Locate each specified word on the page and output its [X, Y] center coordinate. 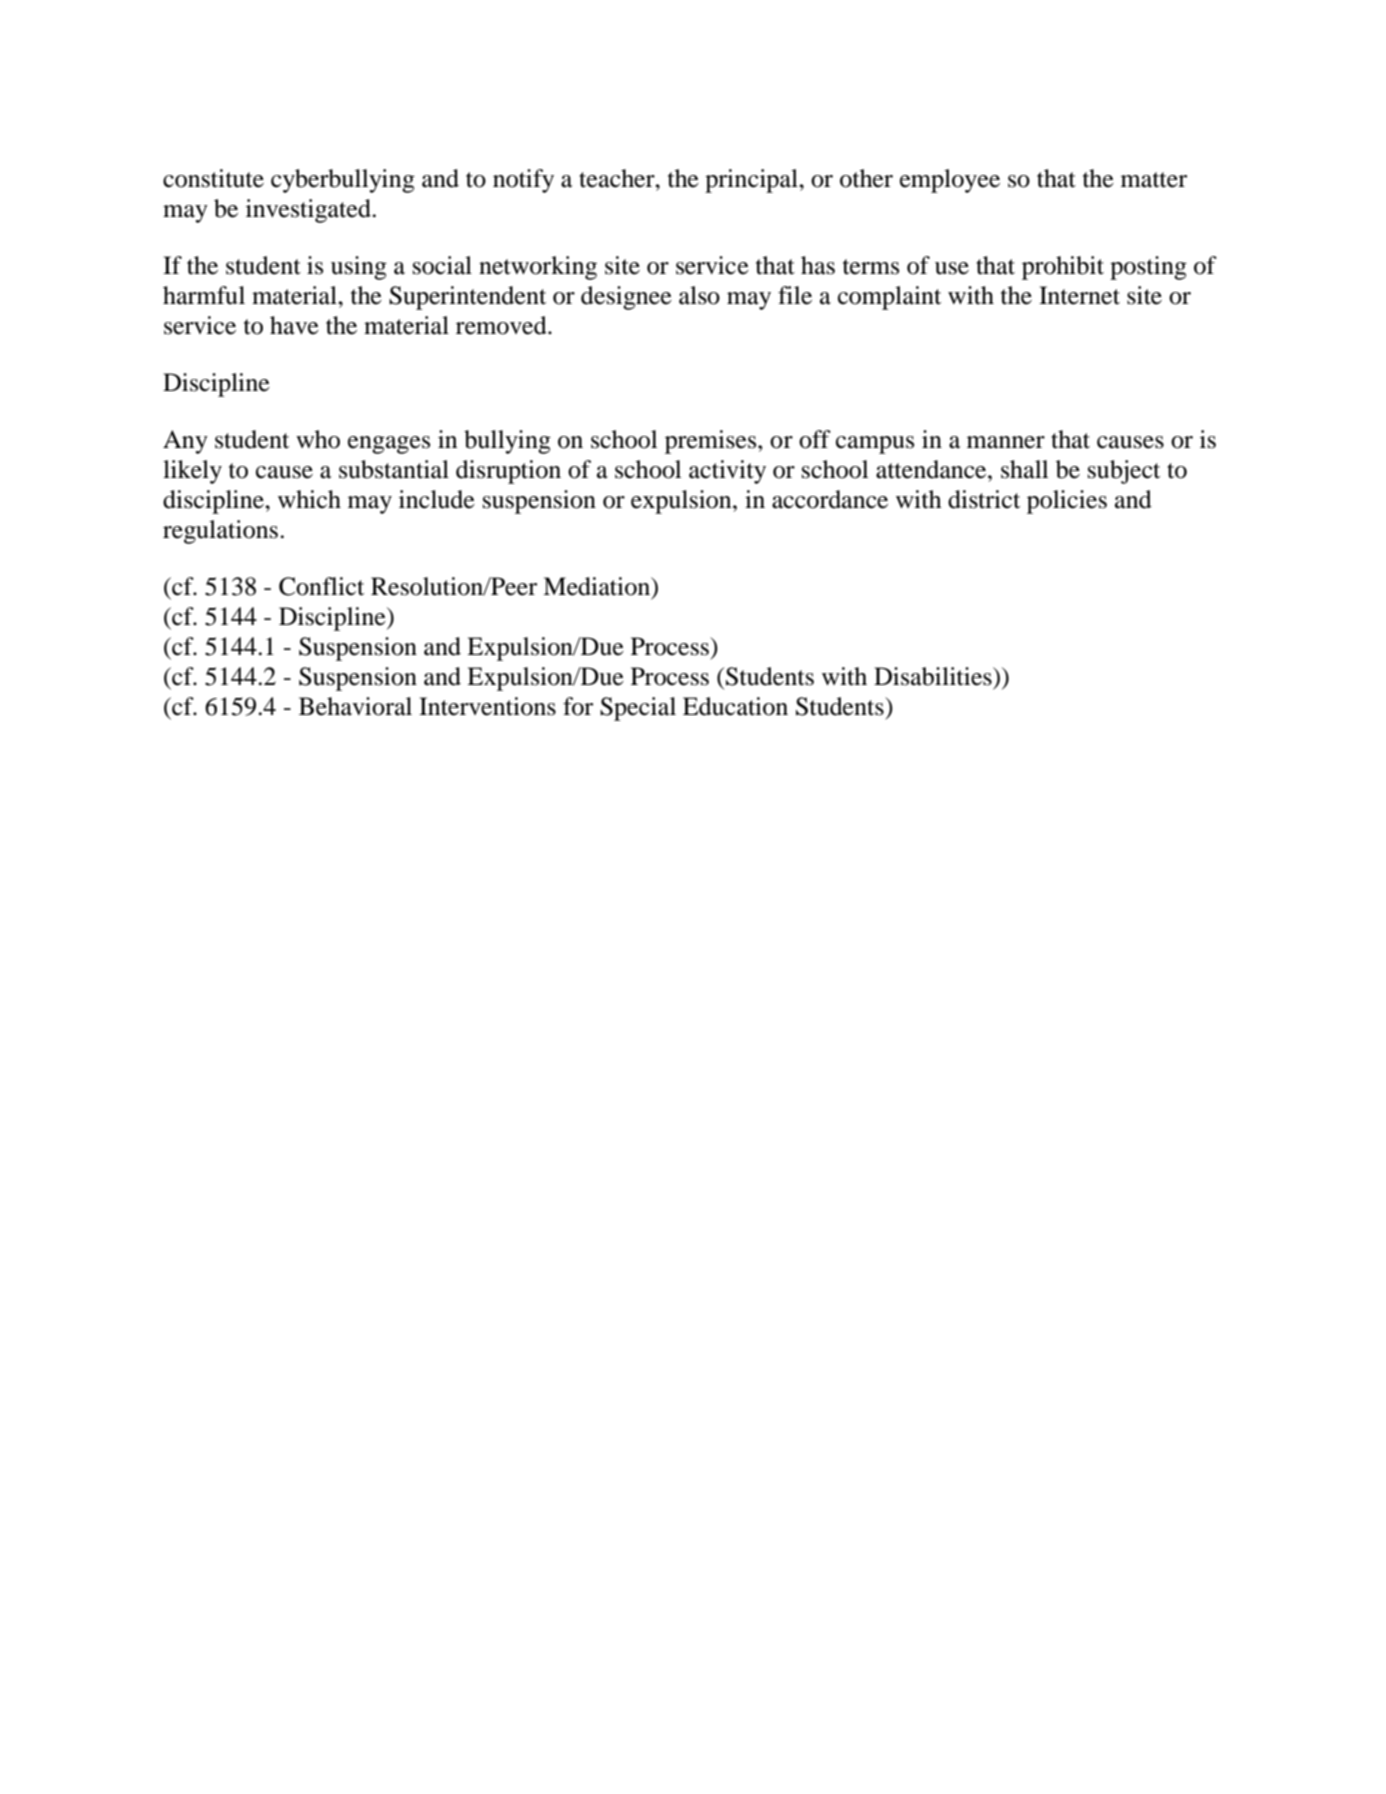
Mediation [598, 587]
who [318, 439]
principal [752, 181]
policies [1067, 502]
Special [638, 709]
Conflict [321, 586]
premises [712, 442]
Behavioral [355, 706]
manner [1006, 442]
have [294, 325]
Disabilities [934, 676]
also [699, 295]
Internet [1079, 295]
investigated [310, 211]
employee [950, 181]
